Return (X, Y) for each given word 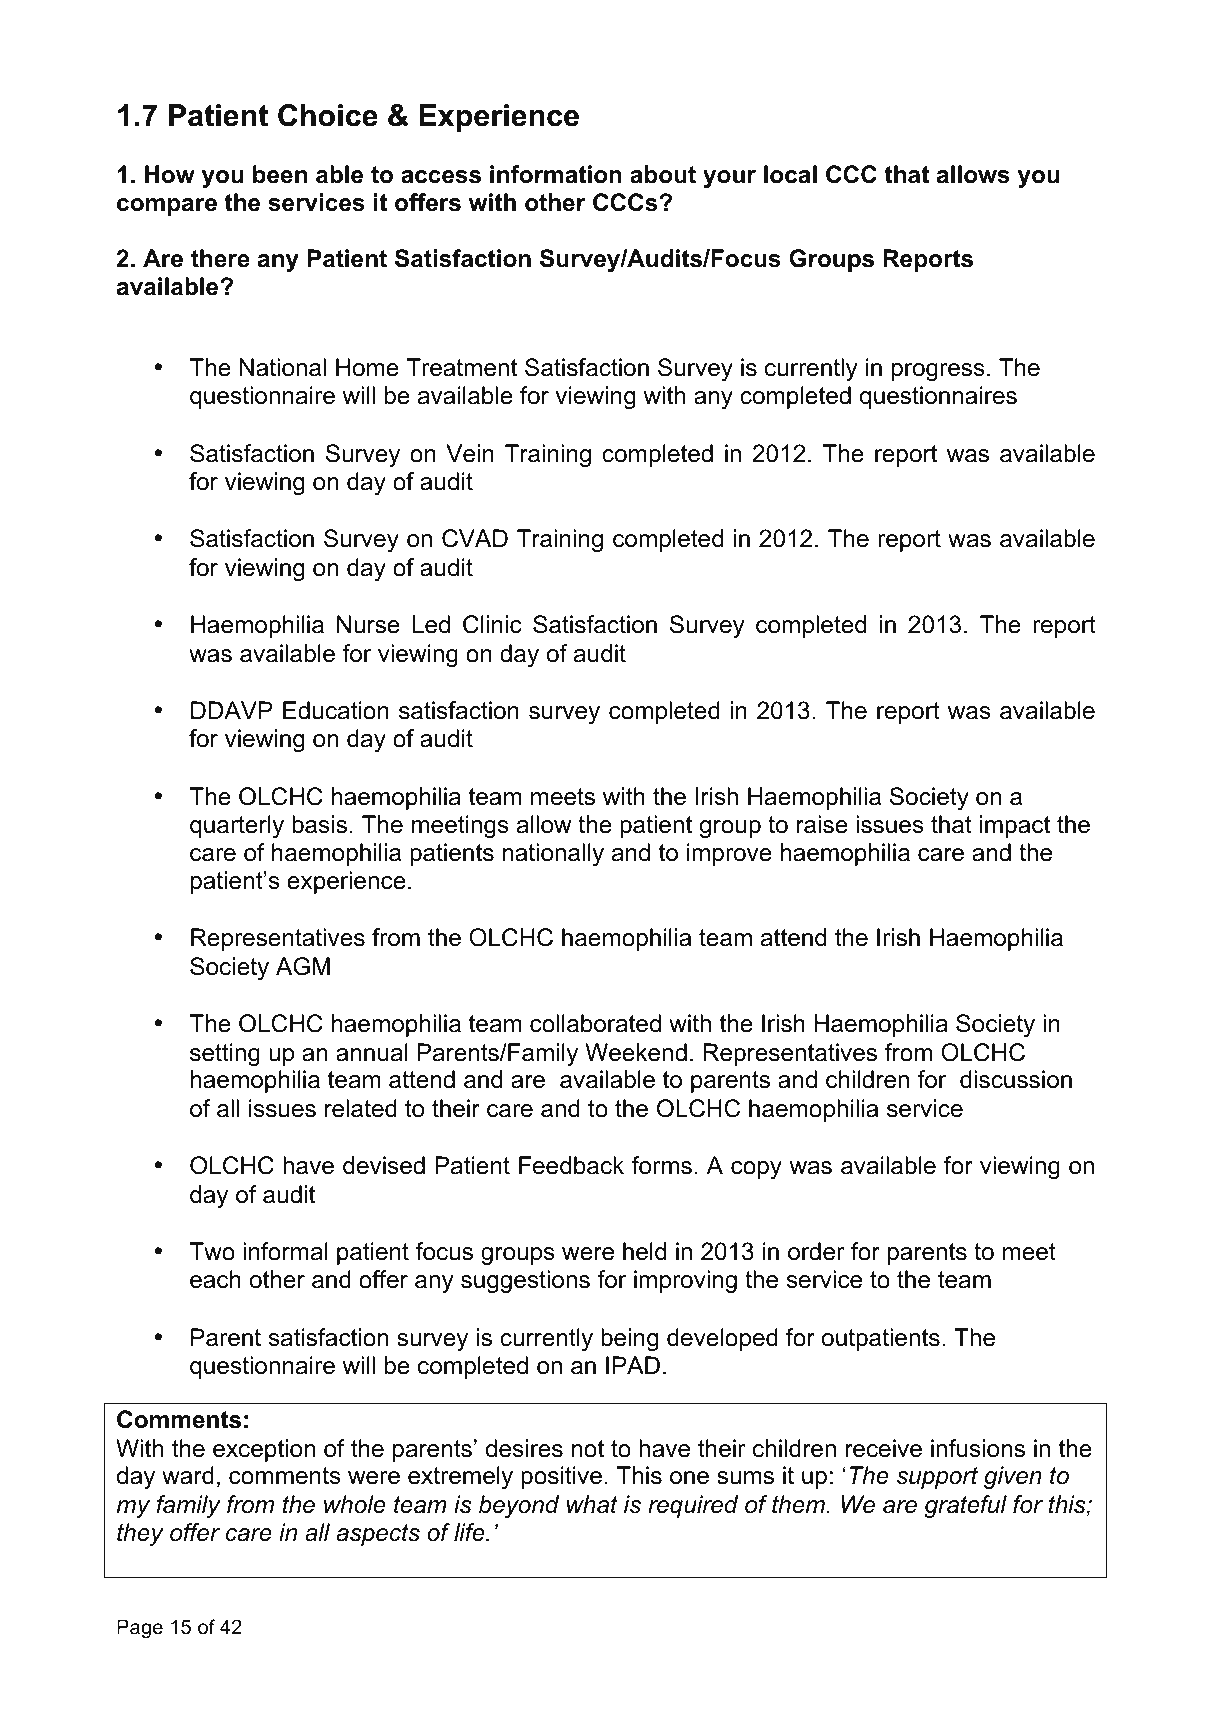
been (280, 174)
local (790, 174)
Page (140, 1628)
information (556, 174)
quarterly (237, 826)
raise (822, 824)
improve (729, 854)
